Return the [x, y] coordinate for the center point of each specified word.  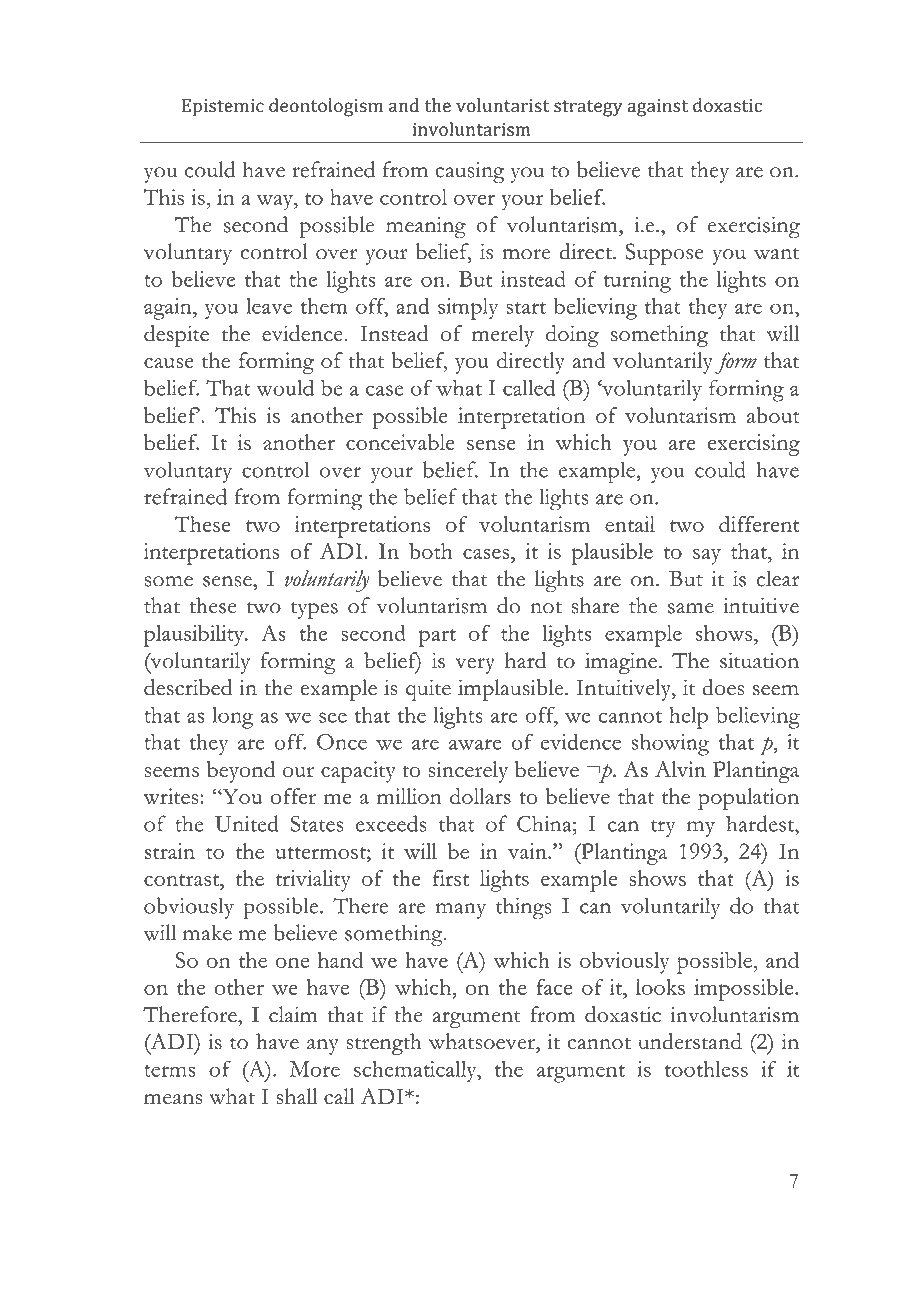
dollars [480, 796]
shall [296, 1096]
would [285, 387]
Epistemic [223, 108]
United [247, 823]
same [691, 608]
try [663, 828]
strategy [588, 108]
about [773, 415]
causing [469, 173]
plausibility [195, 636]
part [437, 638]
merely [503, 336]
